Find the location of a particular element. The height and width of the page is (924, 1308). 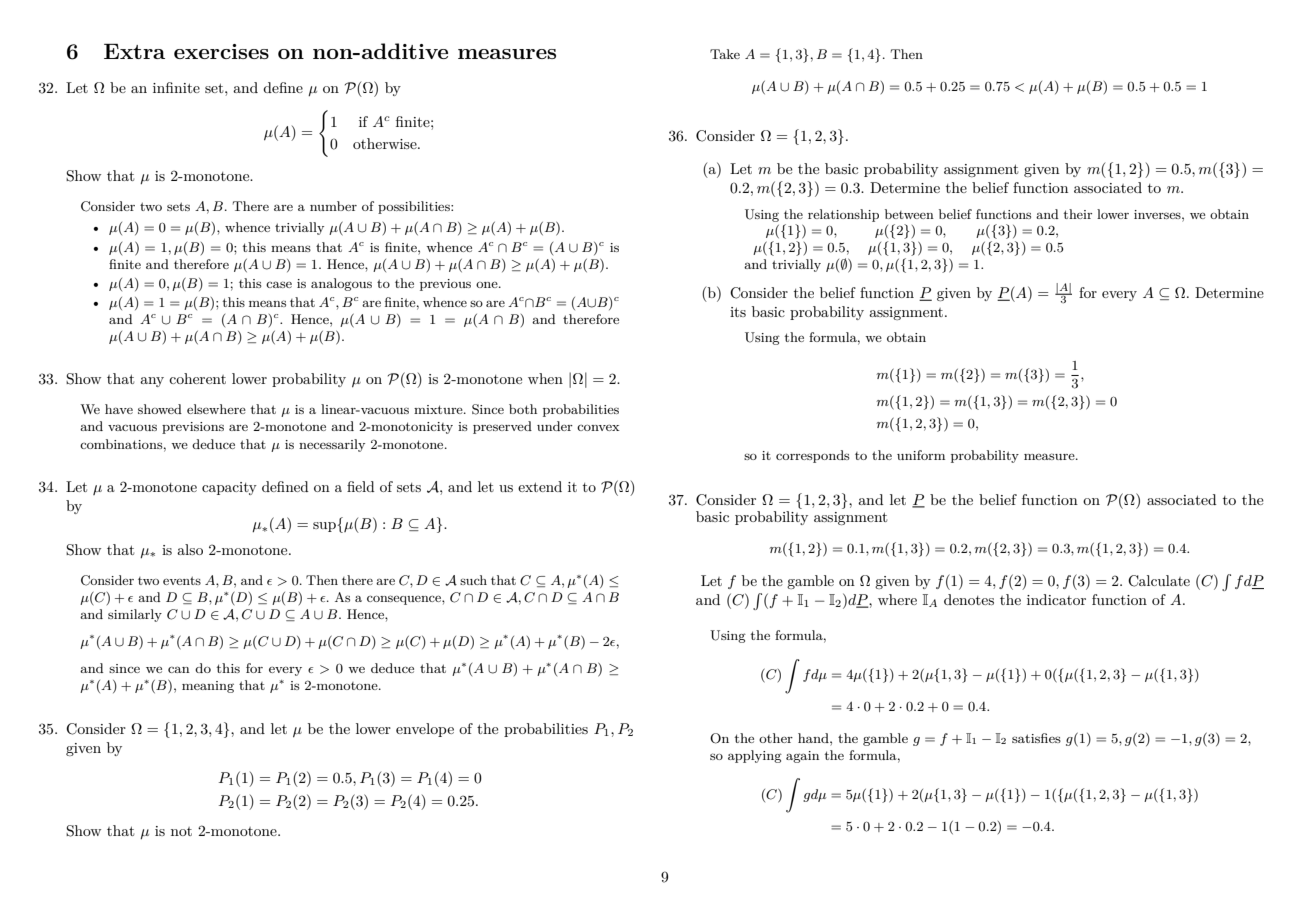

coherent is located at coordinates (197, 378).
